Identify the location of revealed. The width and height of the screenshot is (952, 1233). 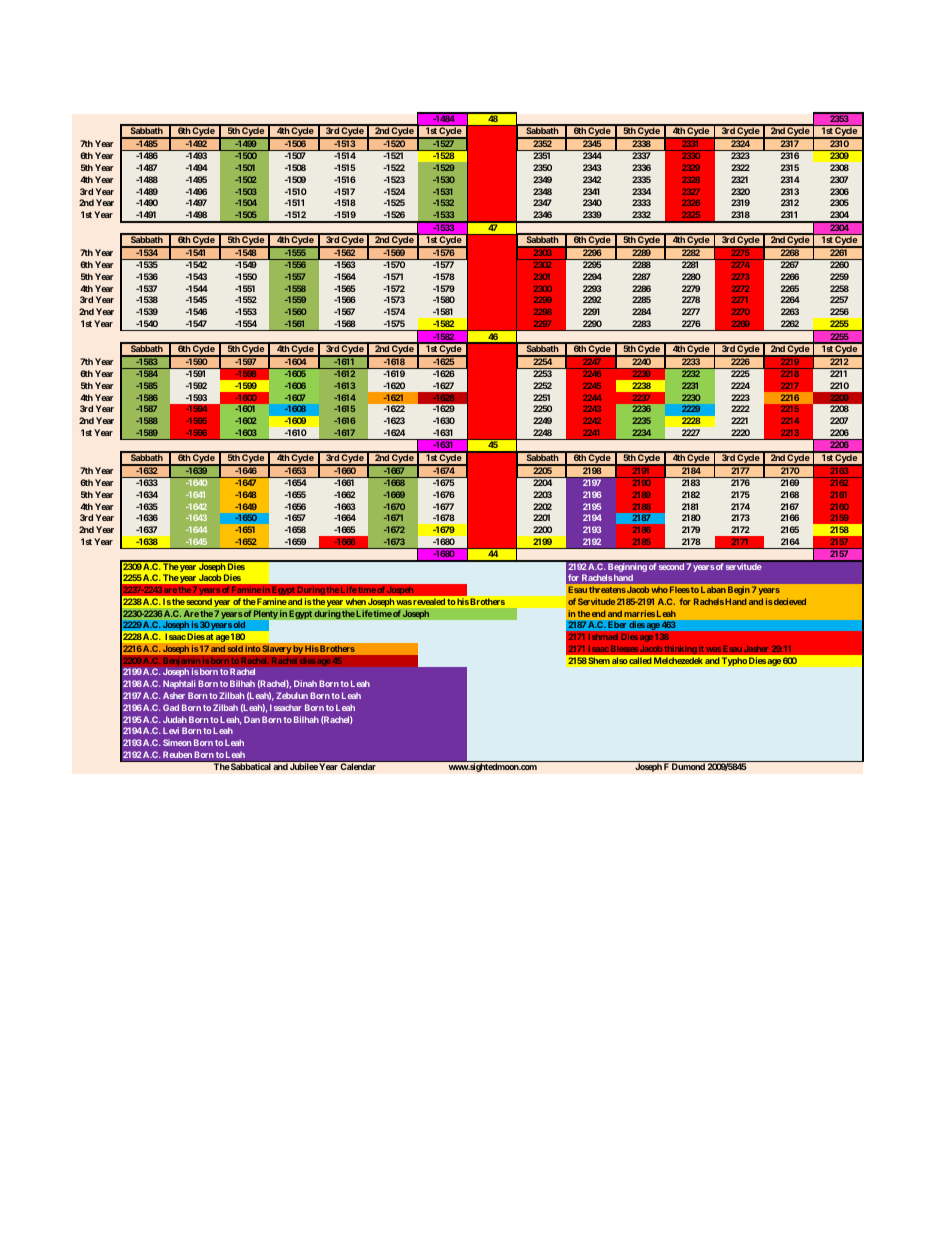
(428, 601).
